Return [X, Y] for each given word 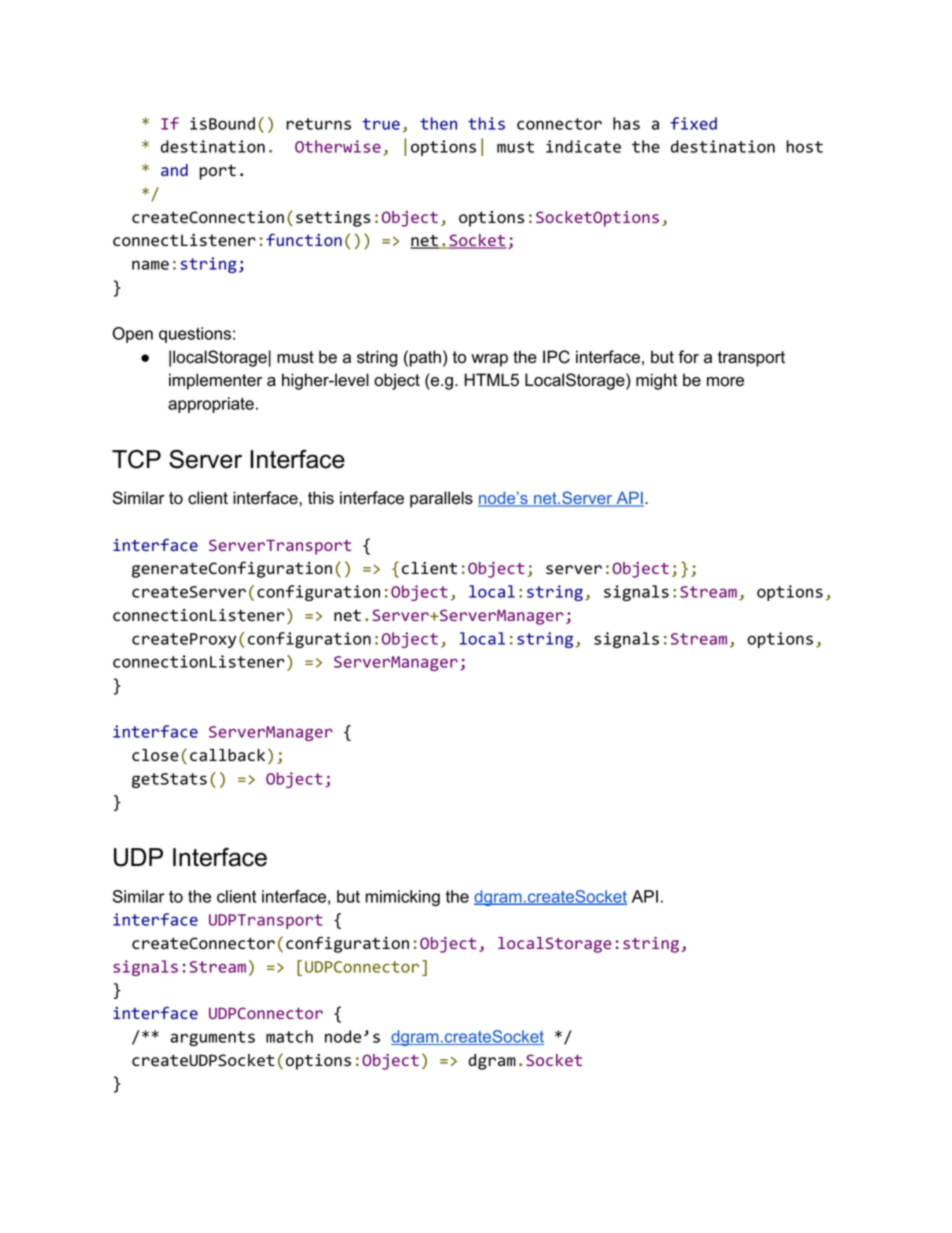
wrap [489, 360]
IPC [556, 357]
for [688, 357]
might [657, 381]
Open [133, 335]
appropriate [211, 405]
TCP [136, 459]
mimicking [403, 898]
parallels [441, 499]
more [725, 382]
